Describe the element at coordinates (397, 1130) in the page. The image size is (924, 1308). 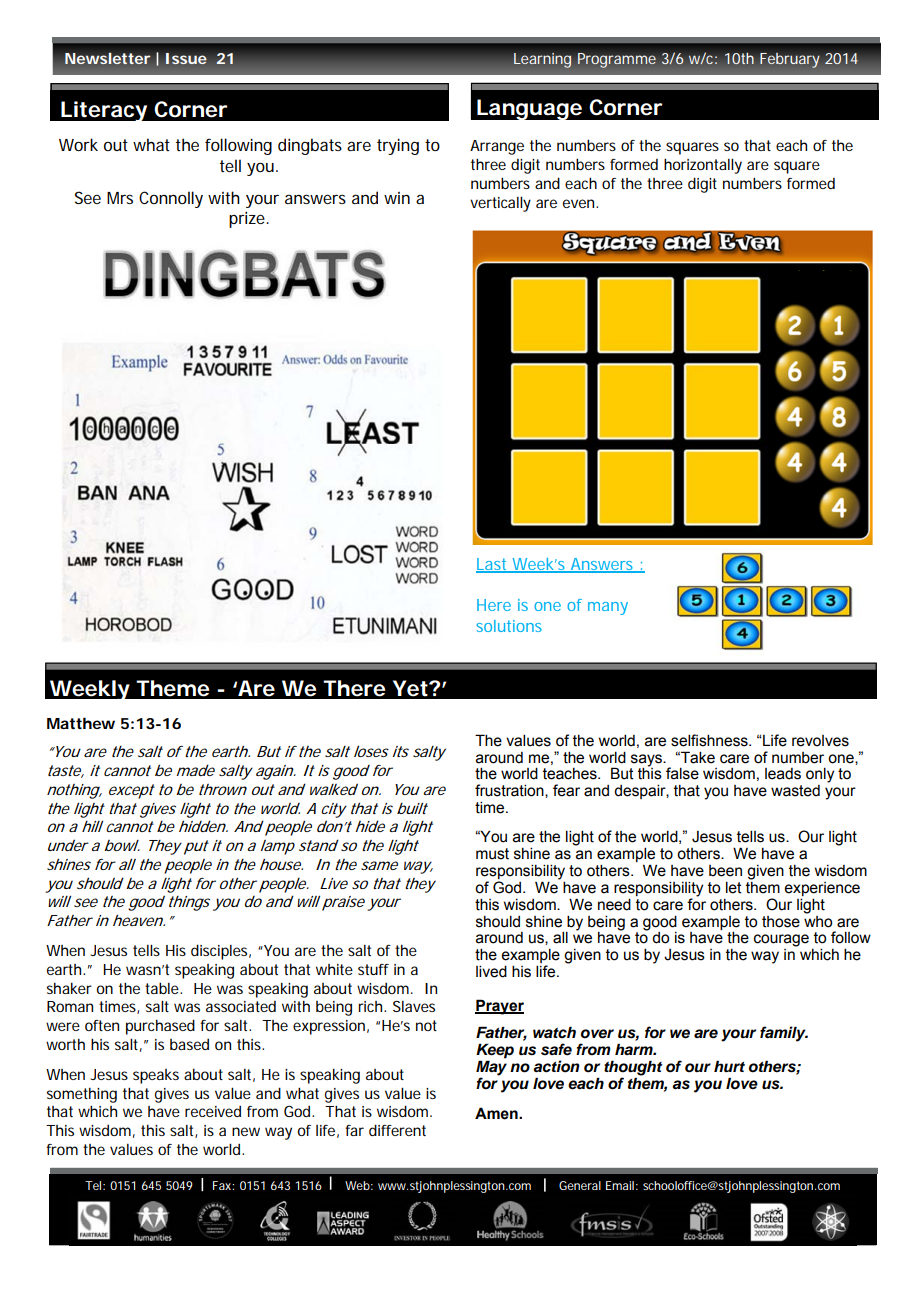
I see `different` at that location.
